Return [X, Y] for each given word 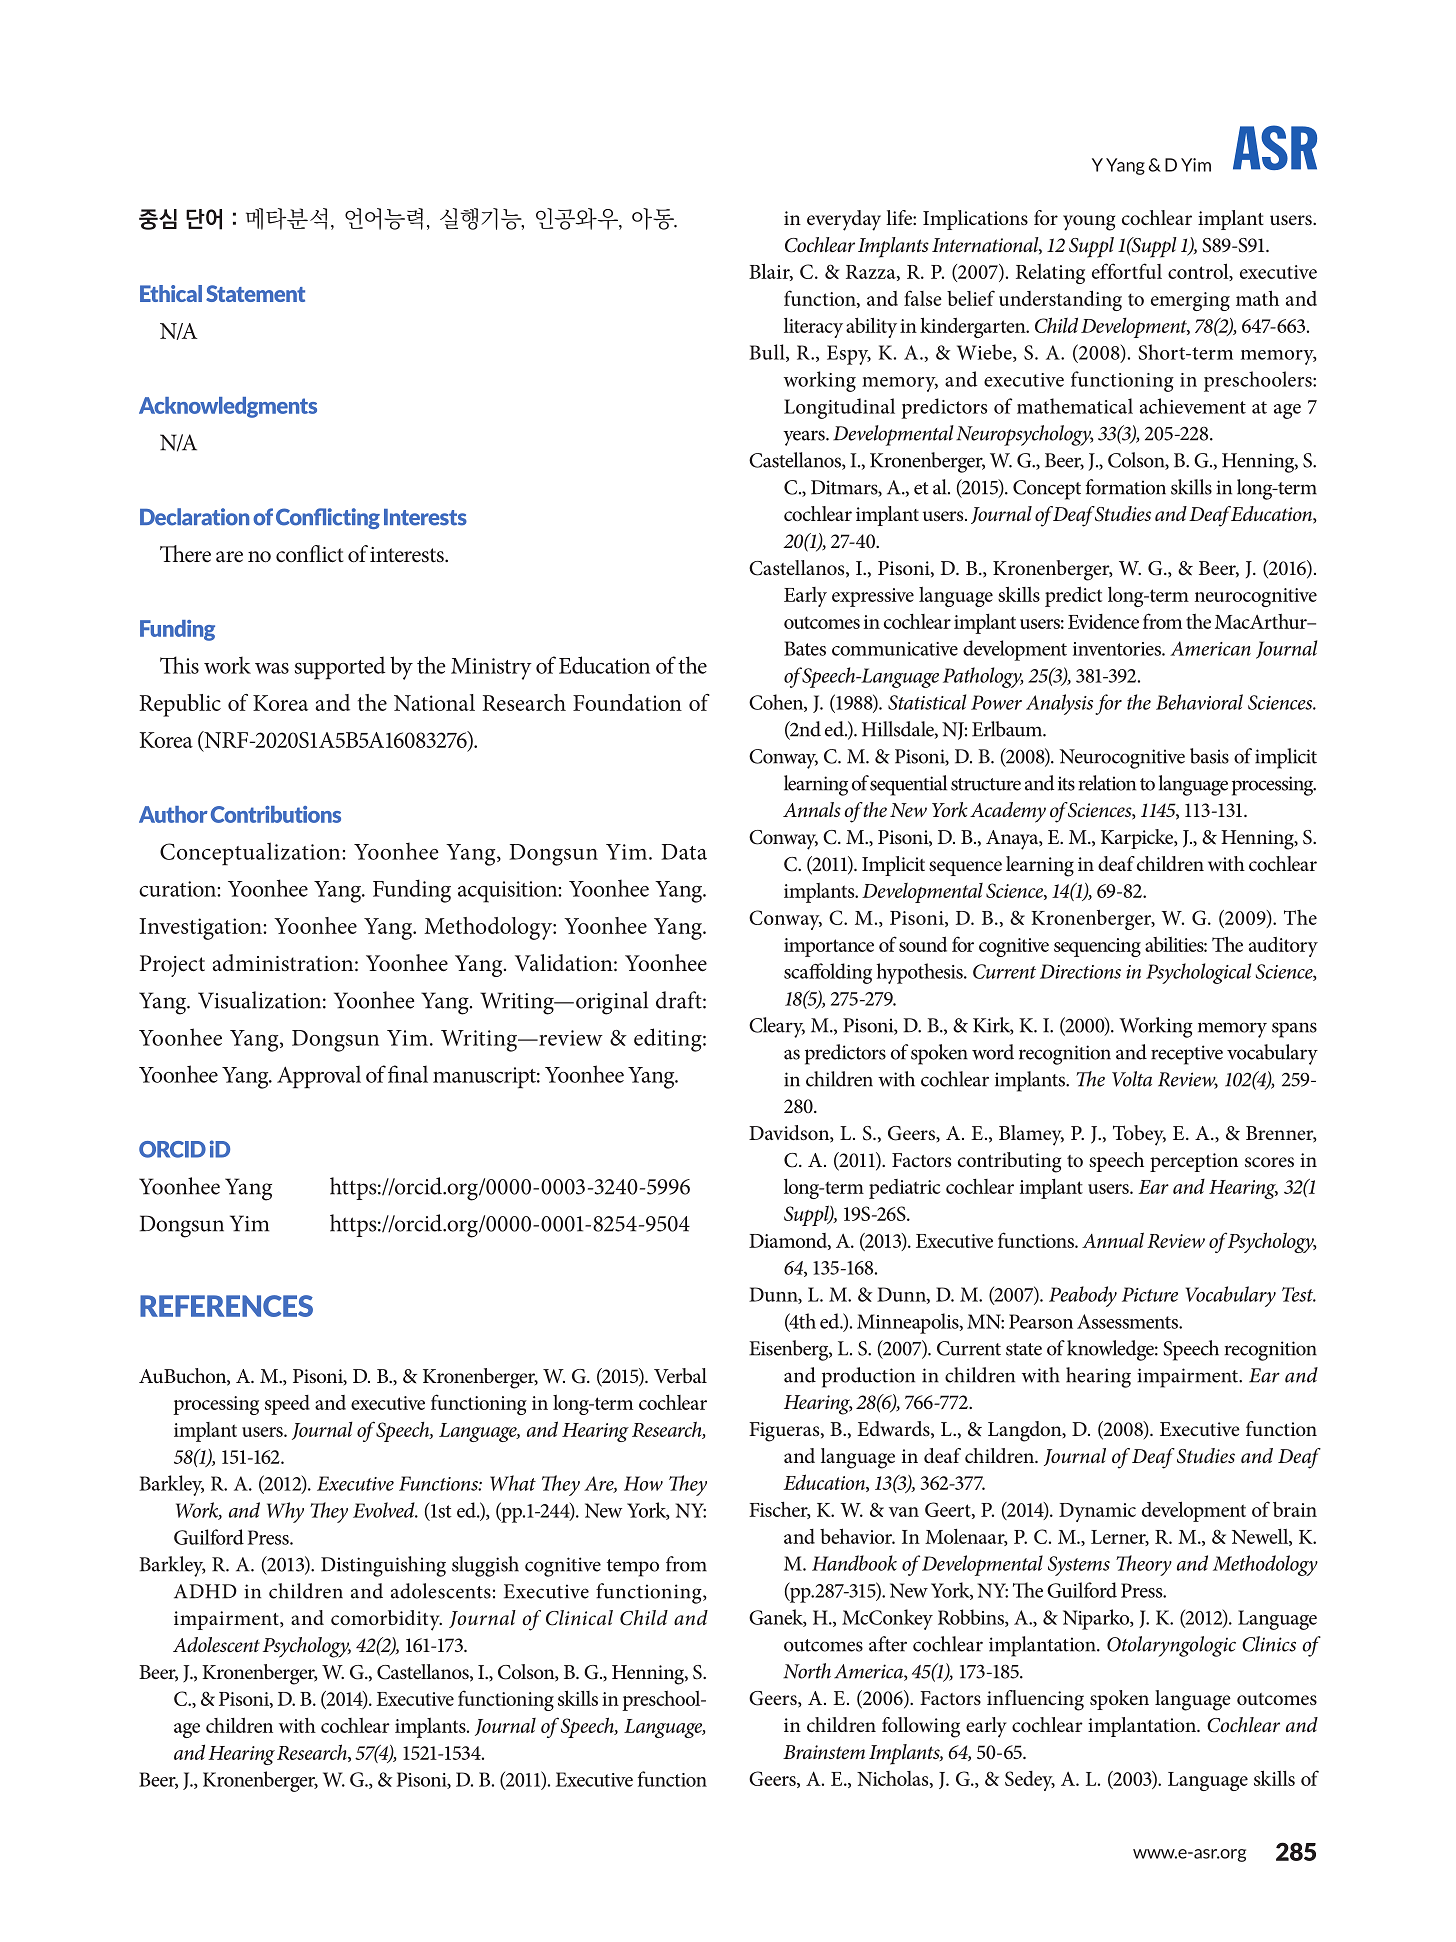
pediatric [904, 1189]
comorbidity [386, 1620]
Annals [812, 809]
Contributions [276, 814]
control [1199, 272]
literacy [813, 328]
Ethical [171, 293]
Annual [1113, 1240]
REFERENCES [226, 1306]
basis [1209, 756]
